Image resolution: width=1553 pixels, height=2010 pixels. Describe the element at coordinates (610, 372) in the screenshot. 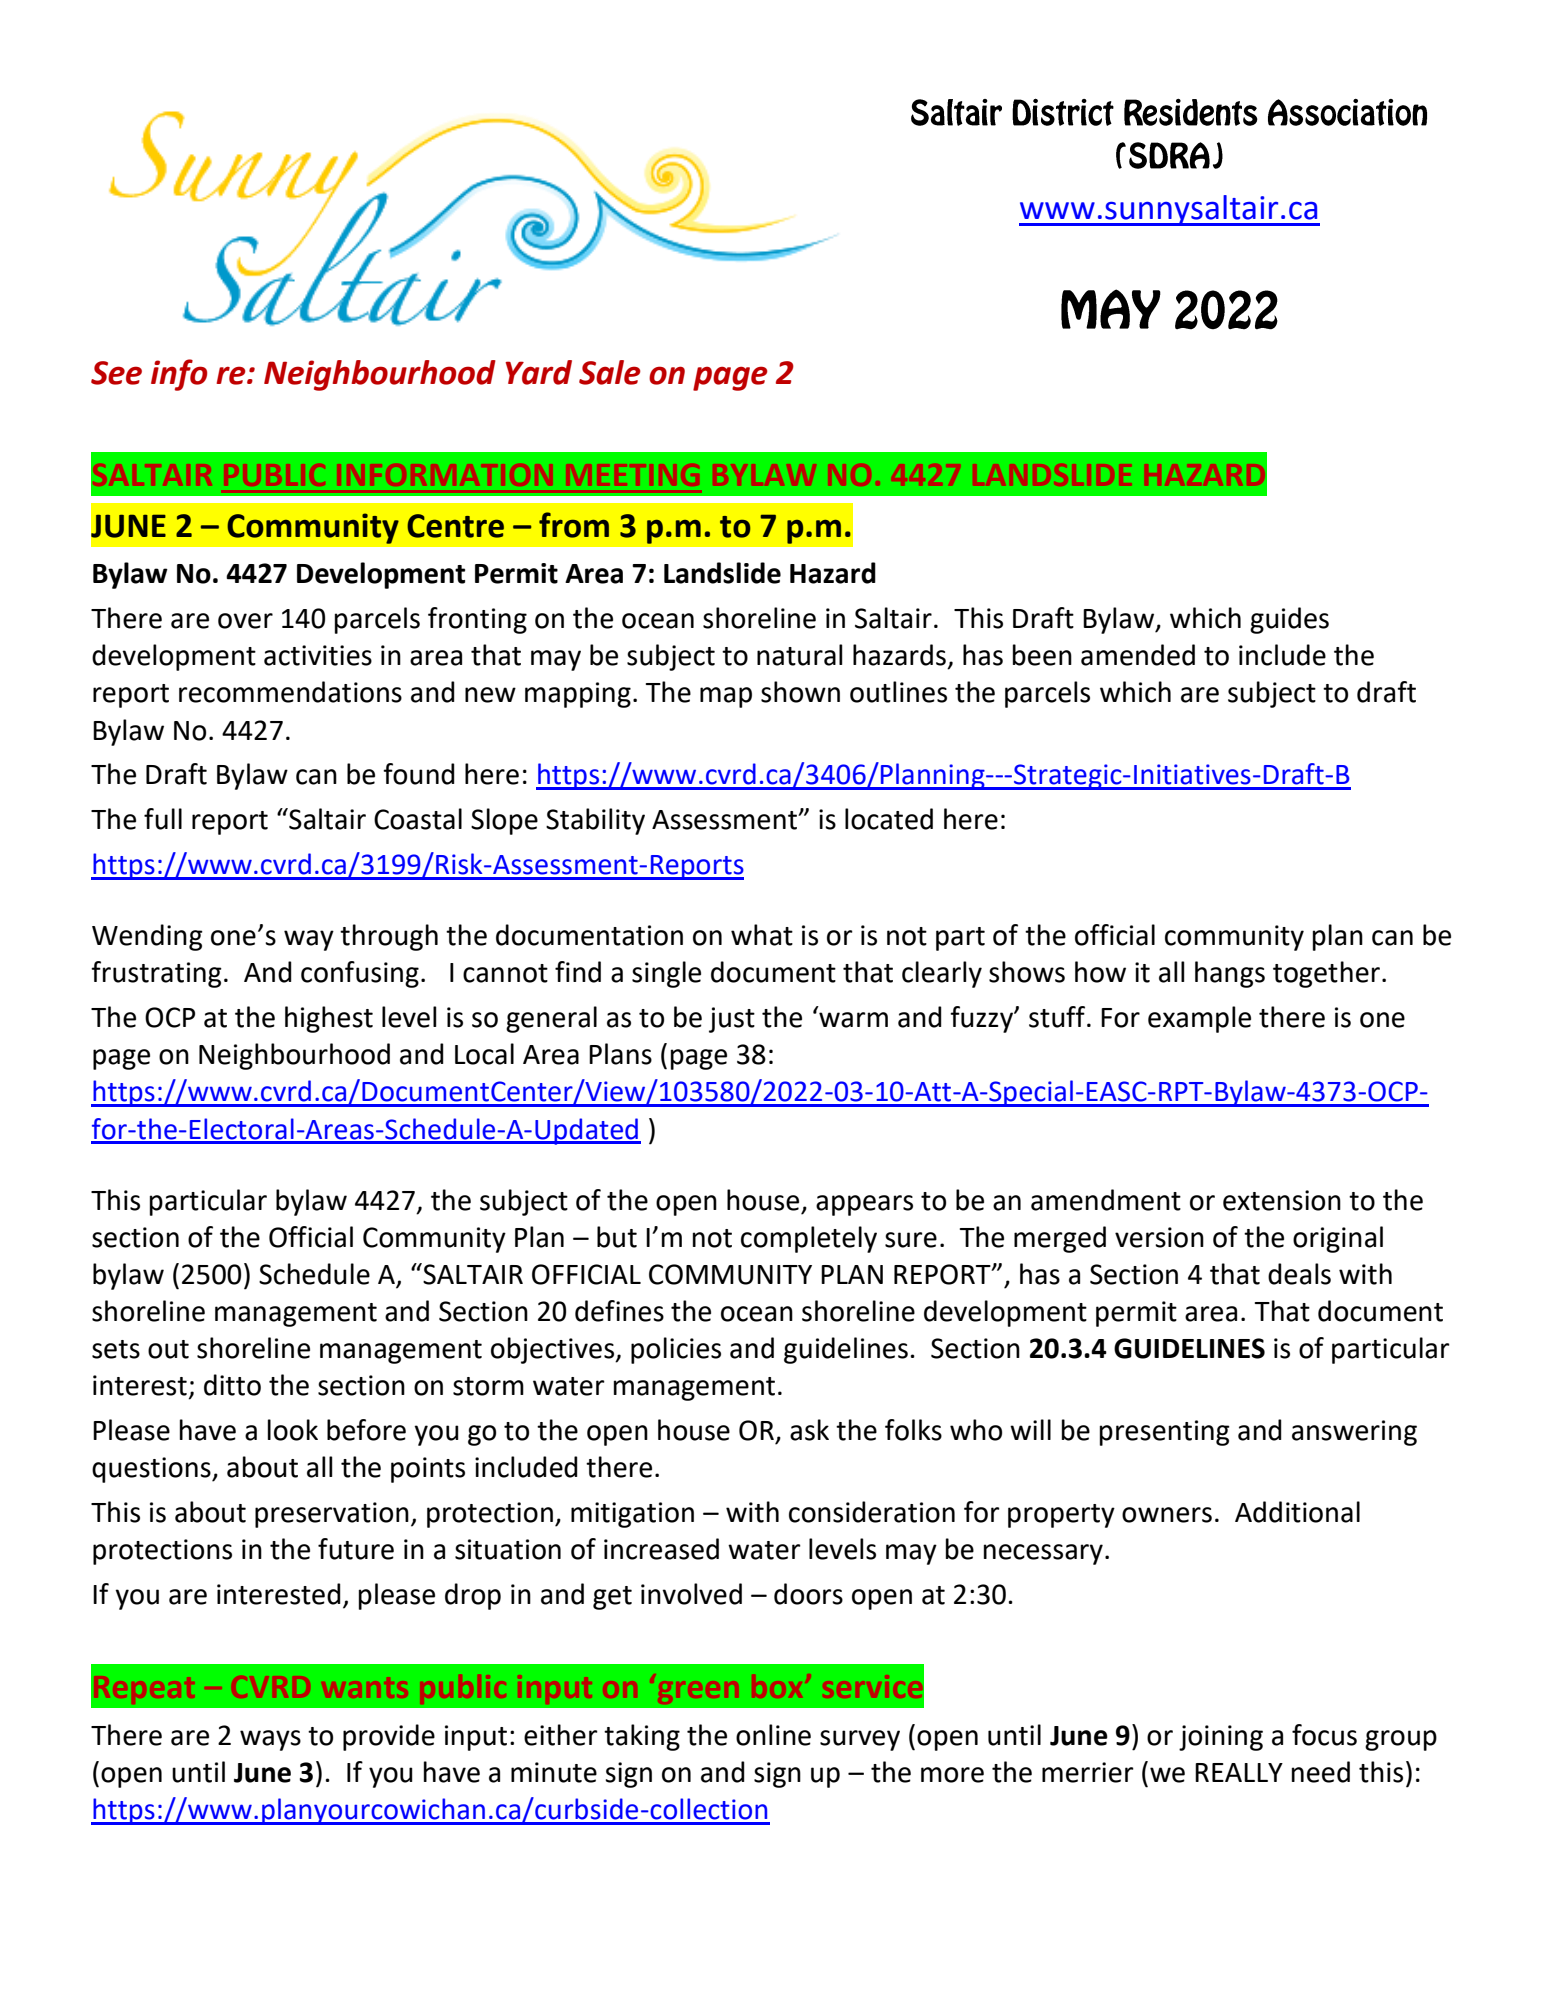

I see `Sale` at that location.
